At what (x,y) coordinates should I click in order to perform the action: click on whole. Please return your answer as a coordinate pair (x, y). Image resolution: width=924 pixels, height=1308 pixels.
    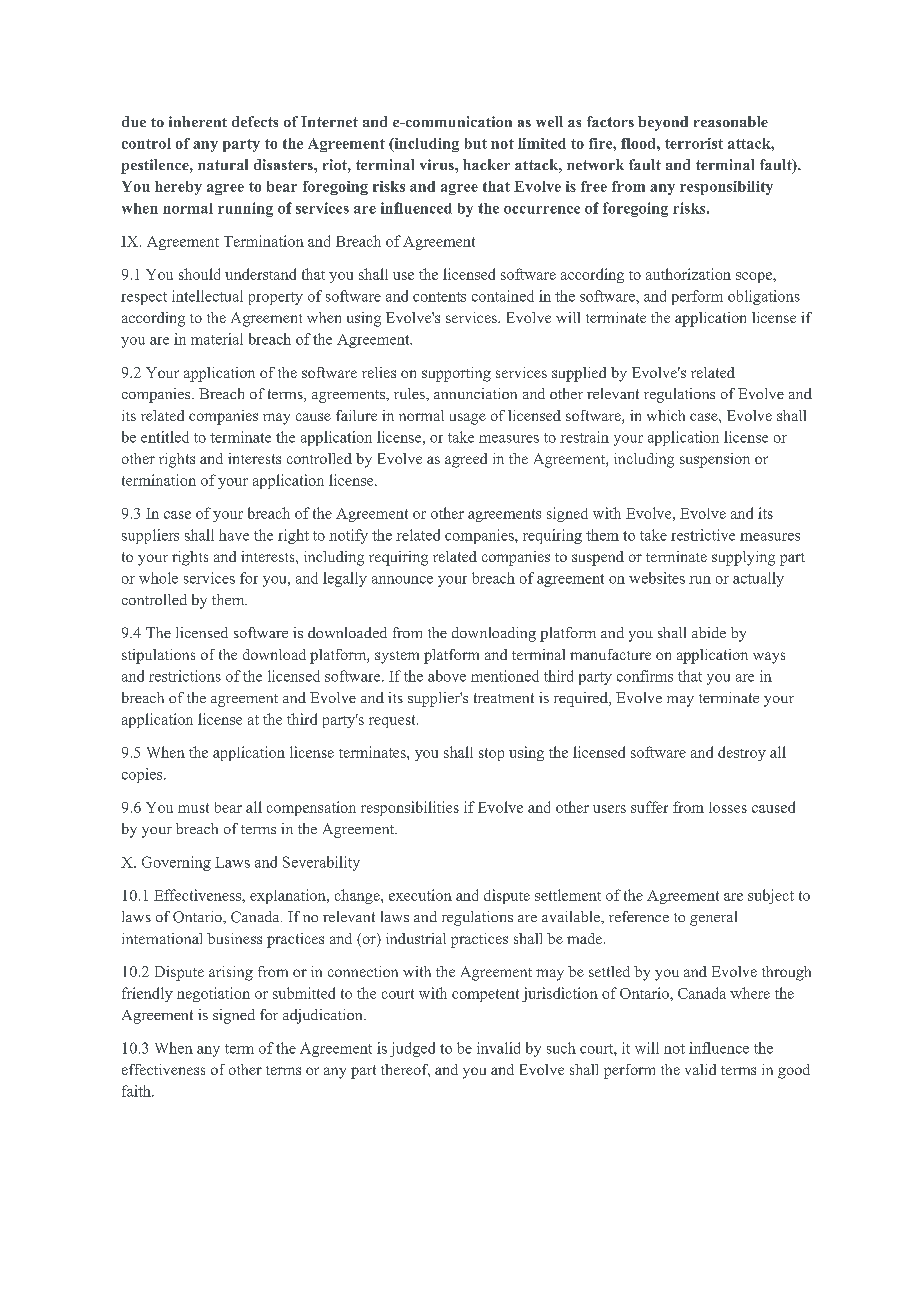
    Looking at the image, I should click on (158, 578).
